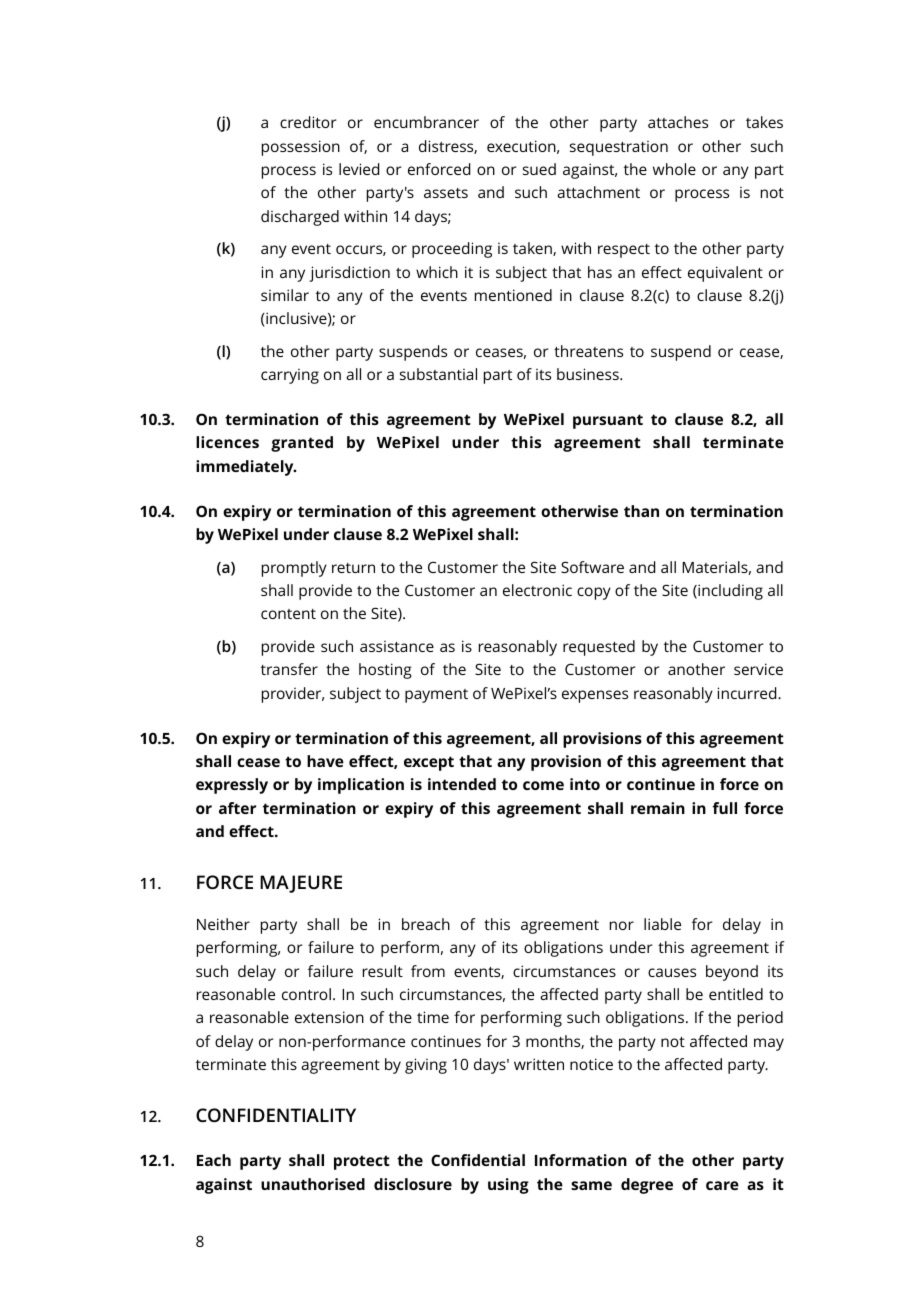  I want to click on full, so click(725, 808).
